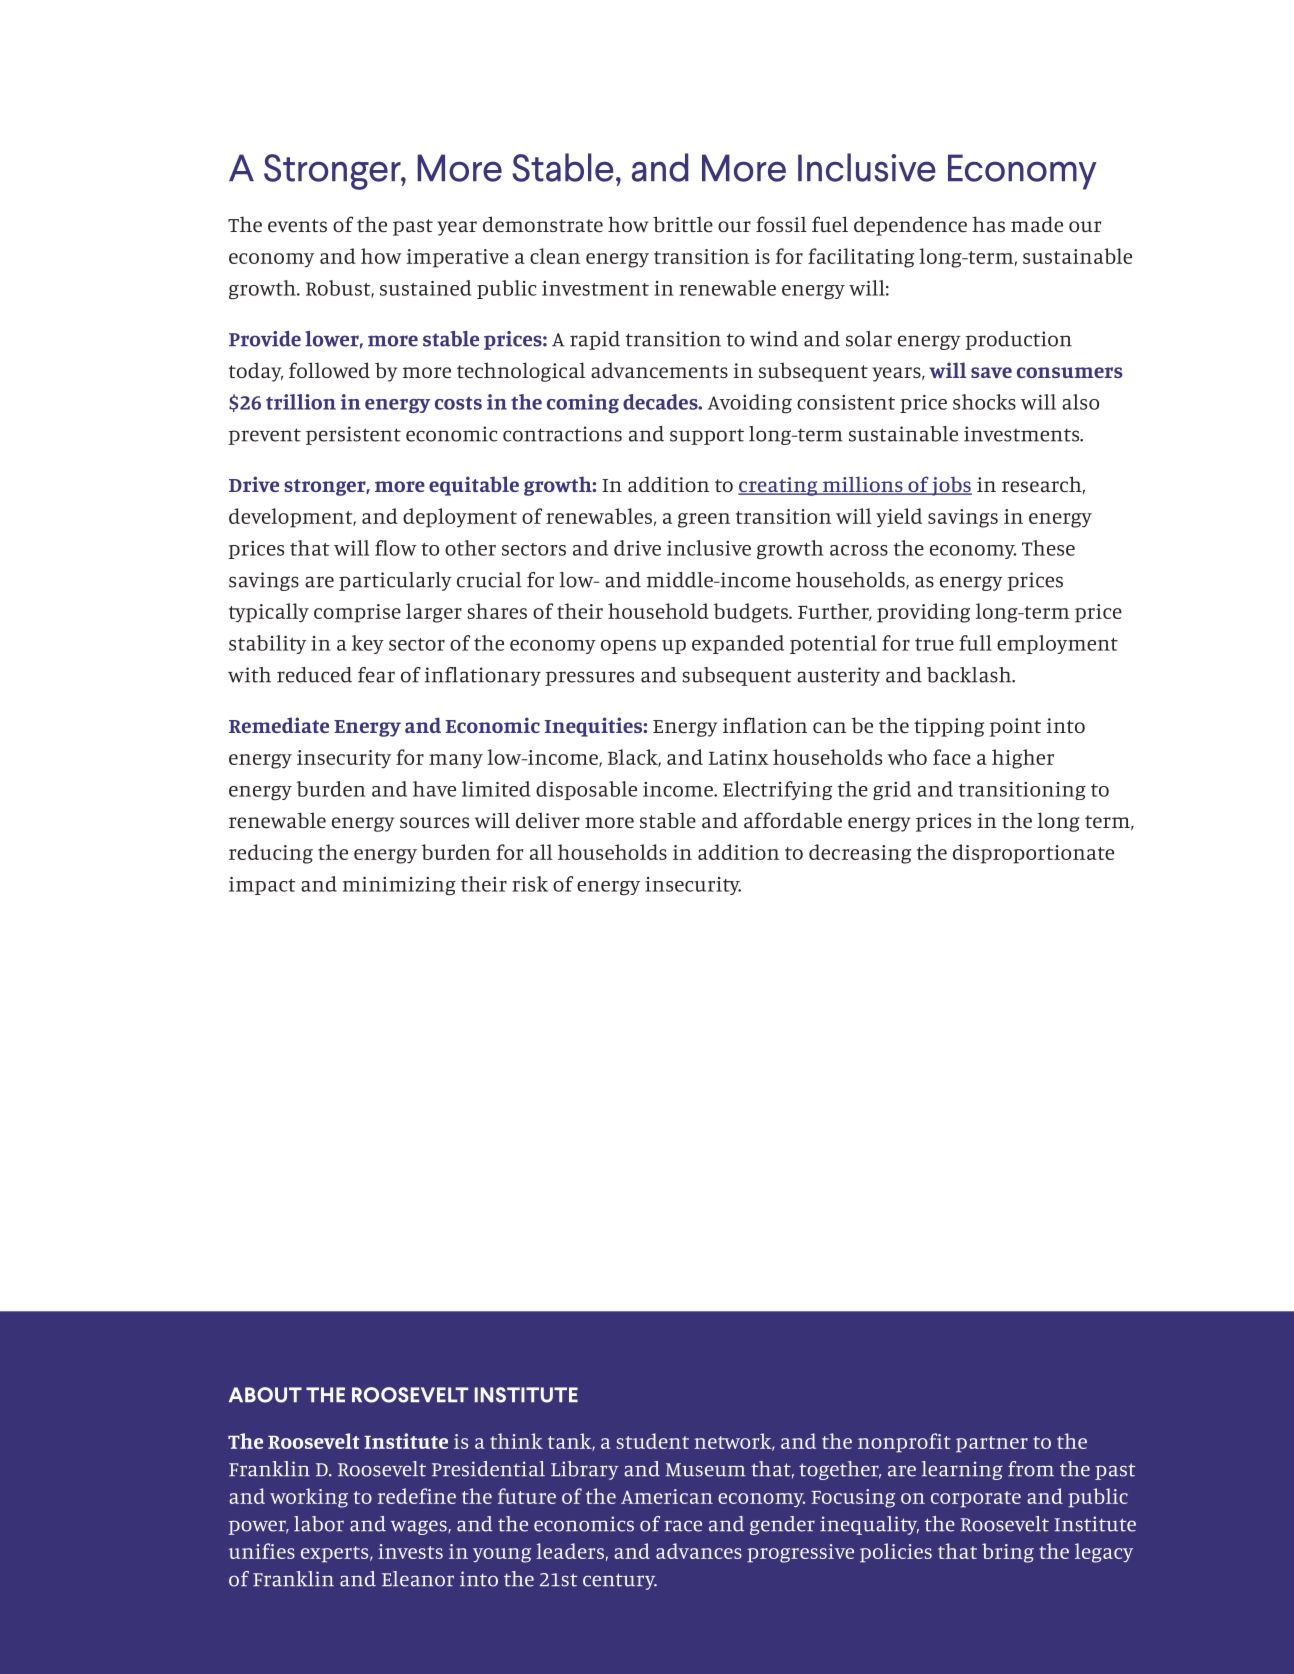  I want to click on risk, so click(530, 884).
